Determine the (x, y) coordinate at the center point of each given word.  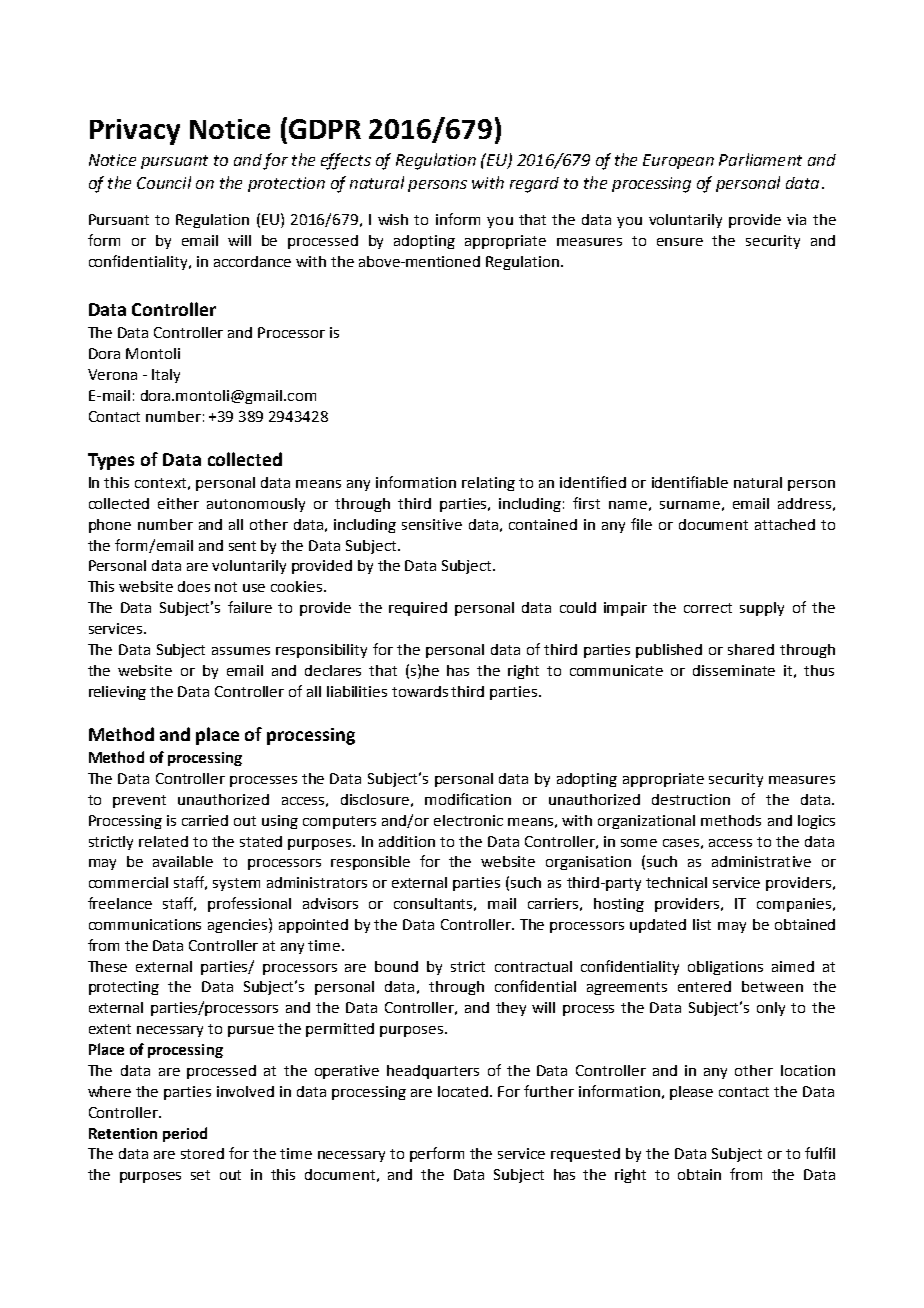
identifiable (690, 482)
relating (488, 484)
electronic (468, 820)
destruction (691, 799)
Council (164, 182)
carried (205, 820)
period (185, 1134)
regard (534, 185)
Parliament (760, 159)
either (178, 503)
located (463, 1091)
